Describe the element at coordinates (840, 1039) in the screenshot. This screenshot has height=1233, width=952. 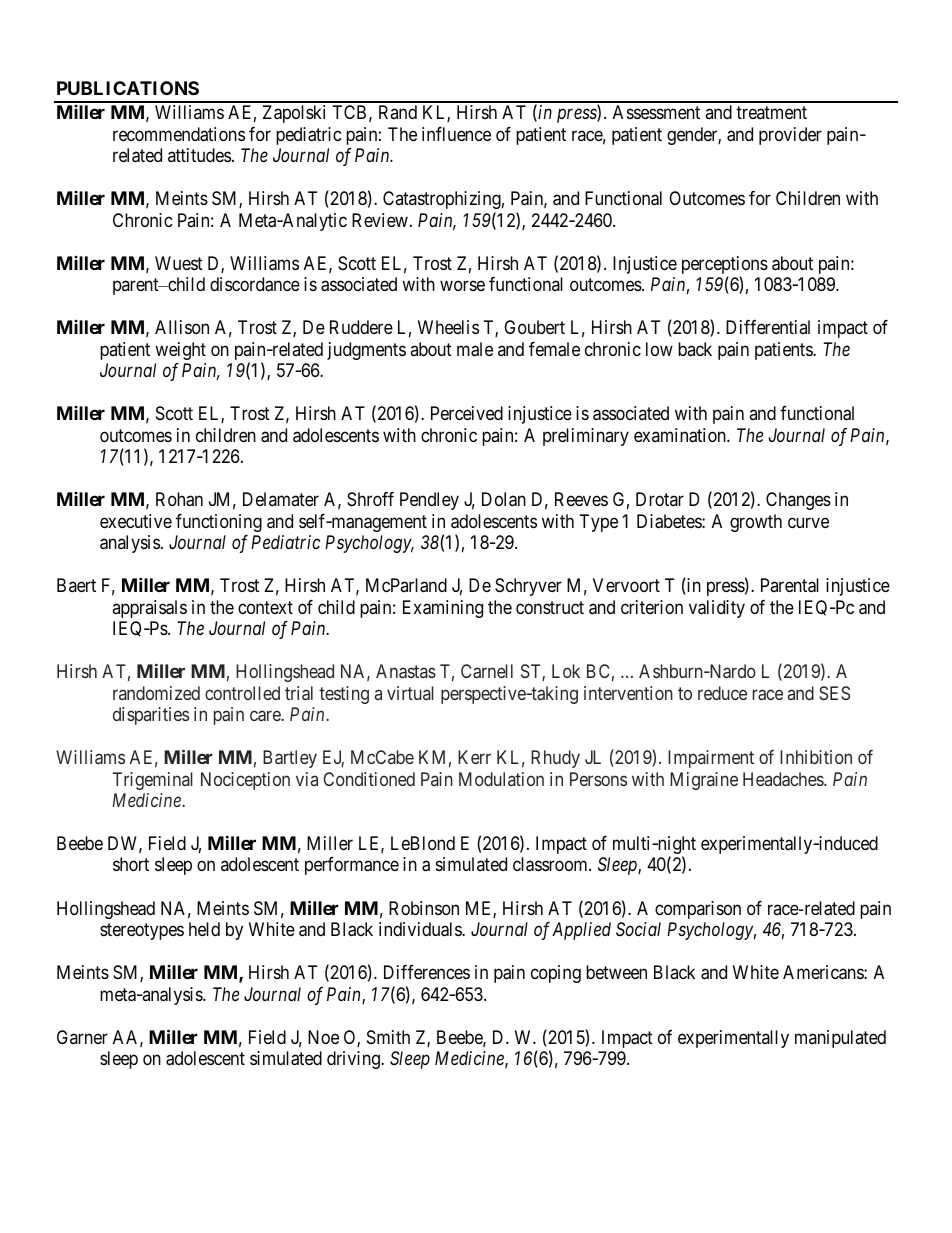
I see `manipulated` at that location.
